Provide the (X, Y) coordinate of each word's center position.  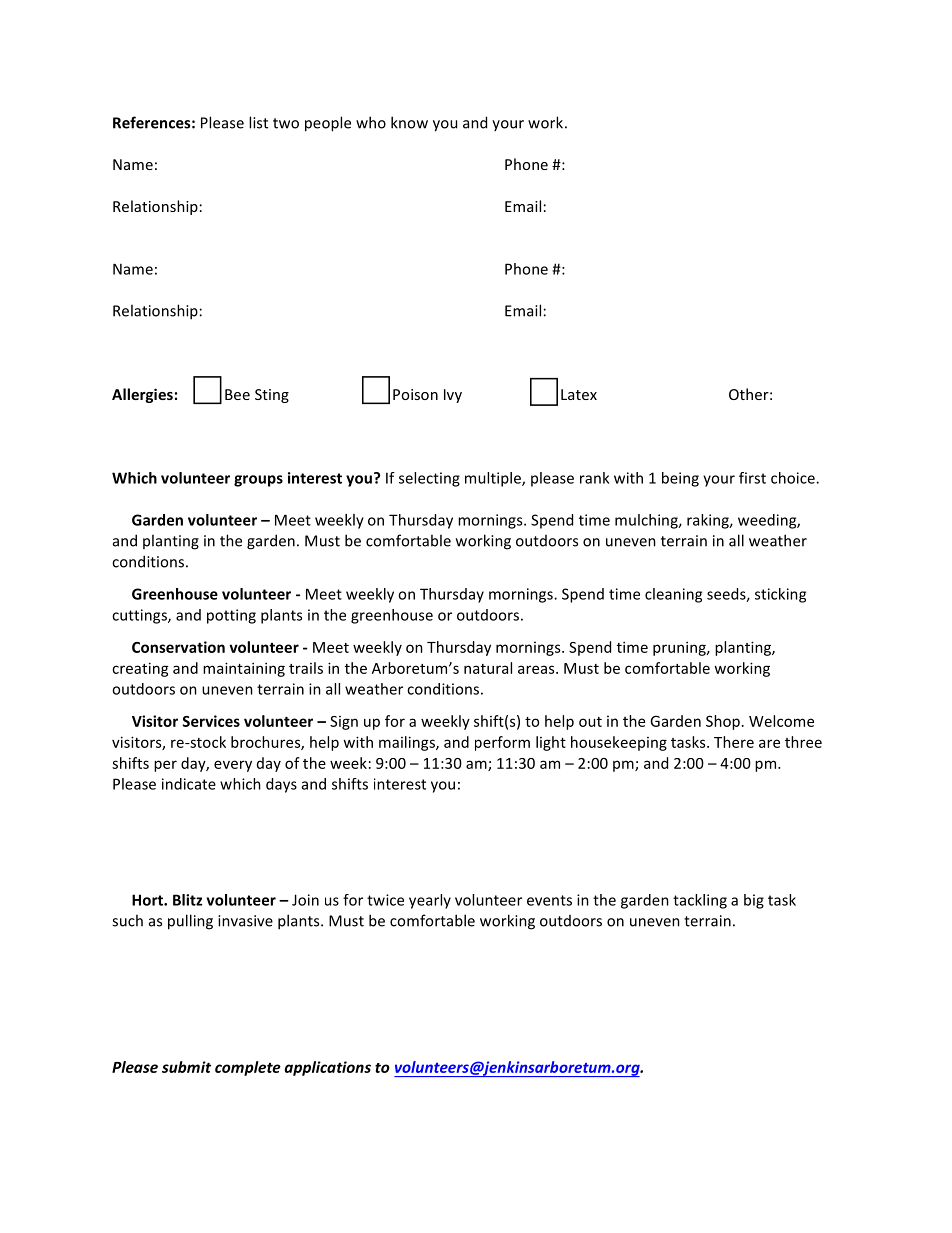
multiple (494, 479)
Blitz (188, 900)
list (258, 122)
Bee (237, 394)
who (371, 122)
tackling (700, 901)
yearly (430, 901)
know (409, 122)
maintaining (244, 669)
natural (488, 668)
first (752, 478)
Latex (579, 394)
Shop (723, 722)
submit (186, 1067)
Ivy (453, 396)
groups (258, 481)
